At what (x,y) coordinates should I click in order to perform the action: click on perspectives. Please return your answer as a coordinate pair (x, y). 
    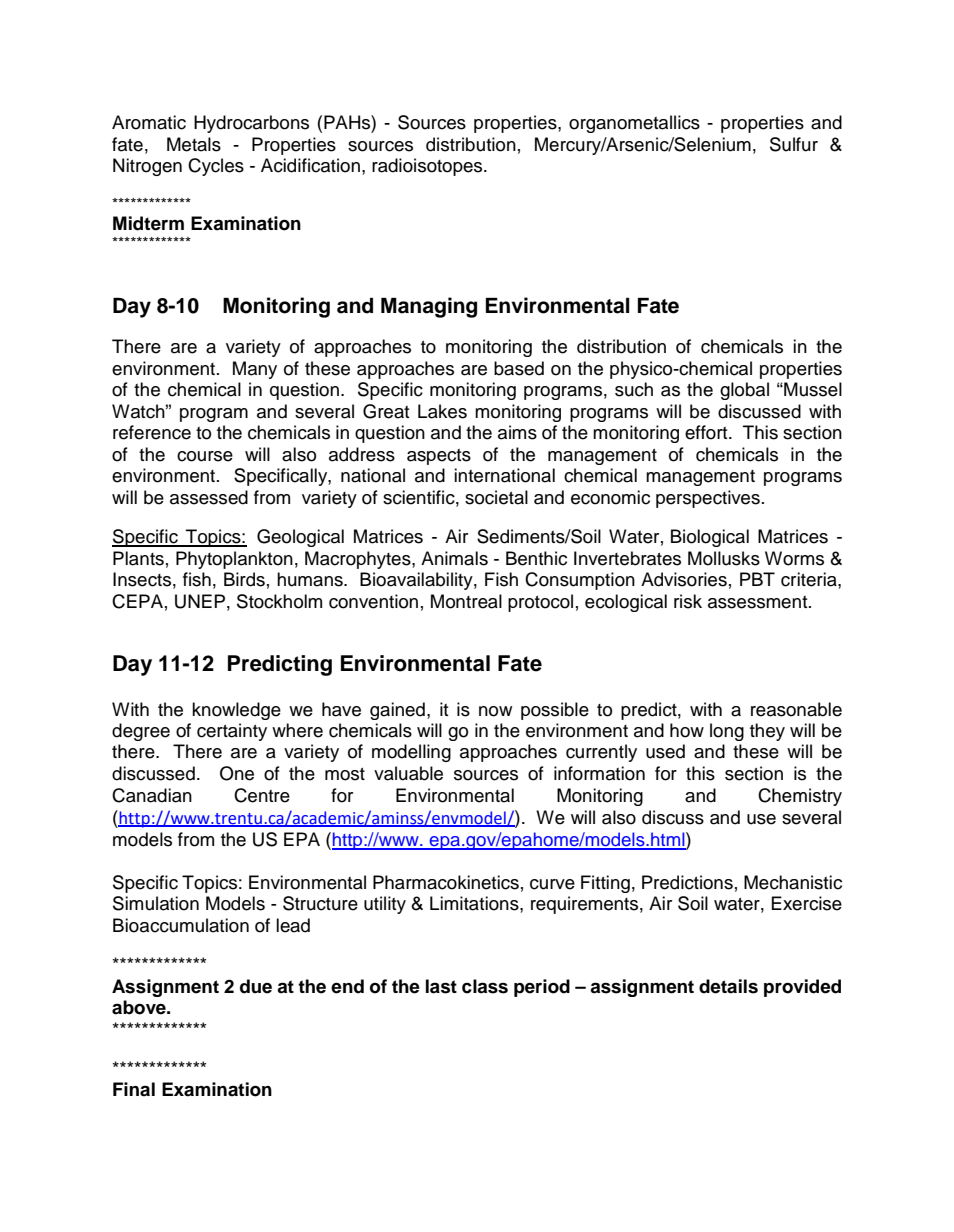
    Looking at the image, I should click on (708, 499).
